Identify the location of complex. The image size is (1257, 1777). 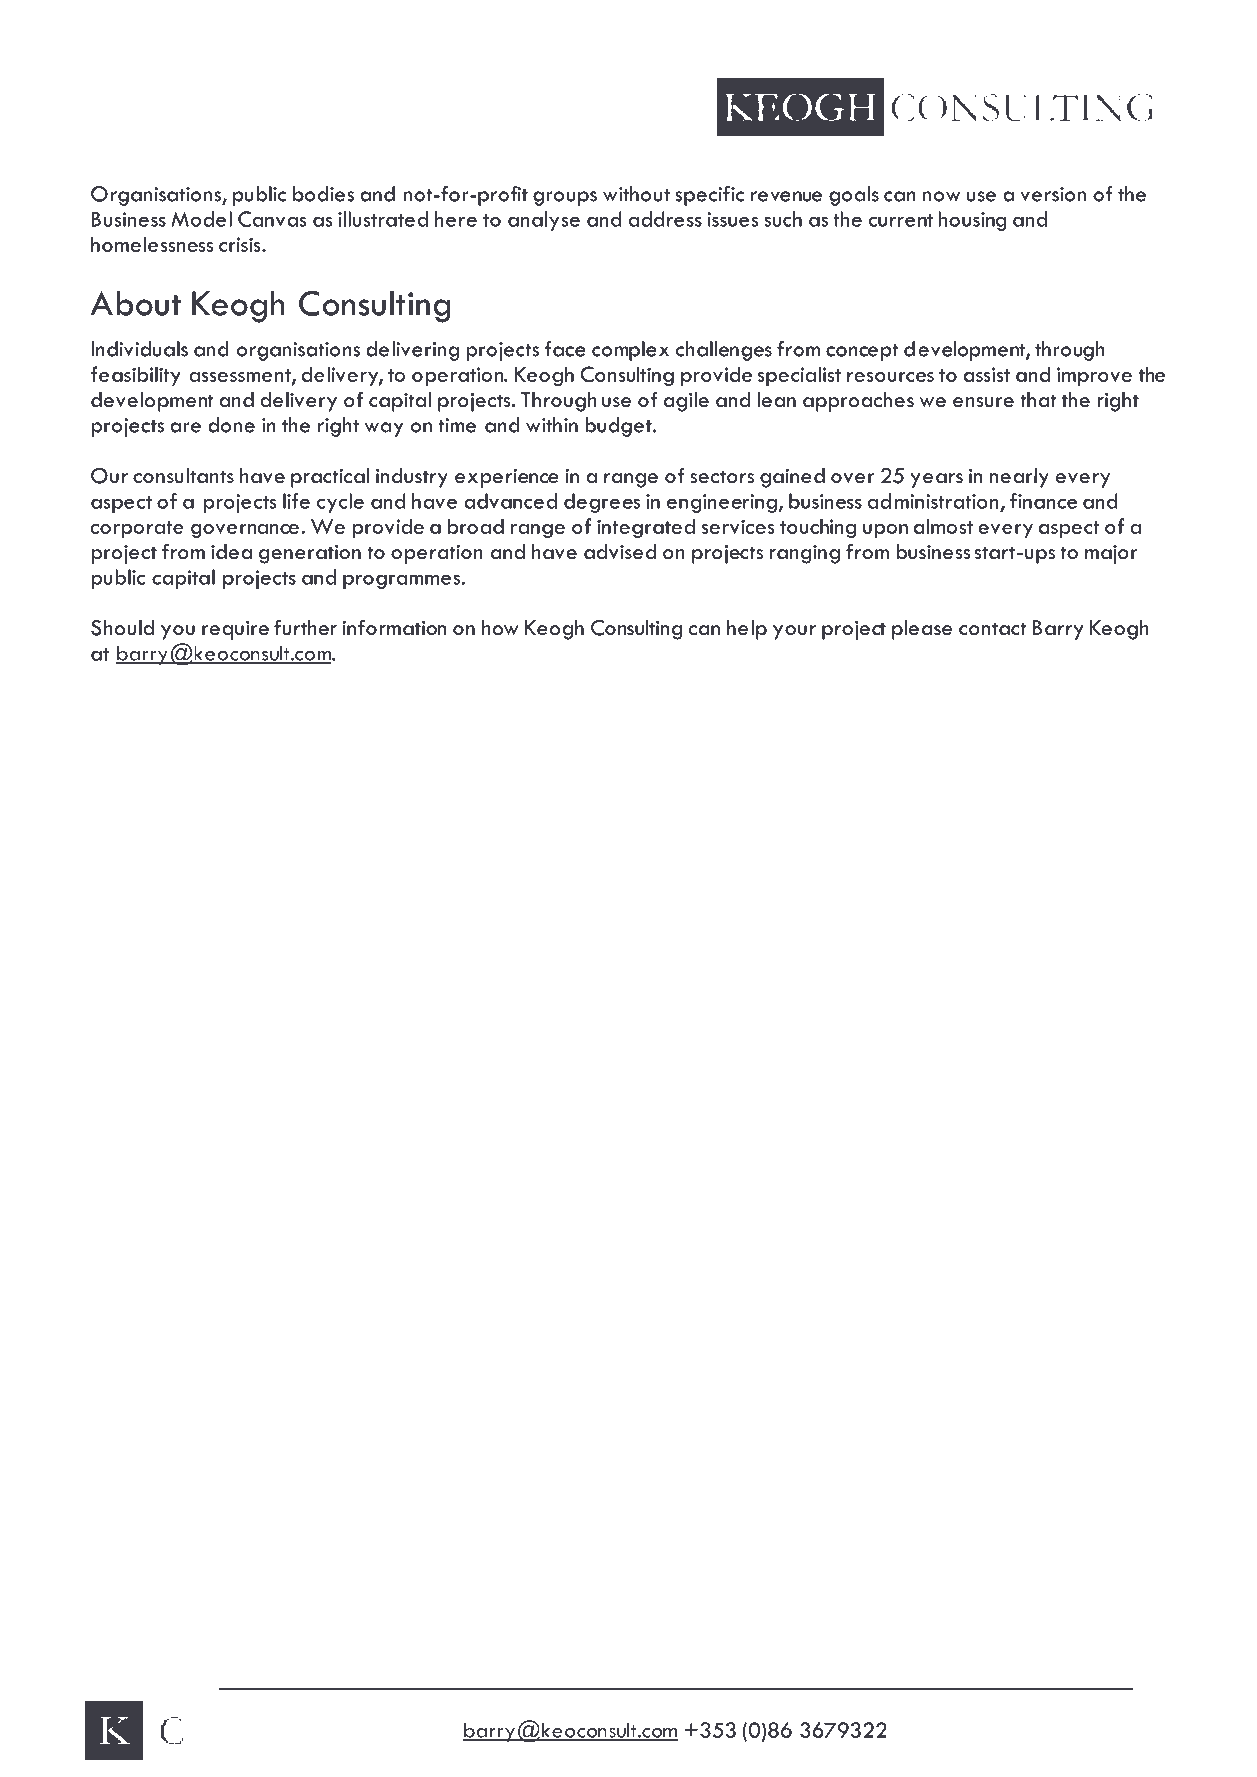
(630, 351).
